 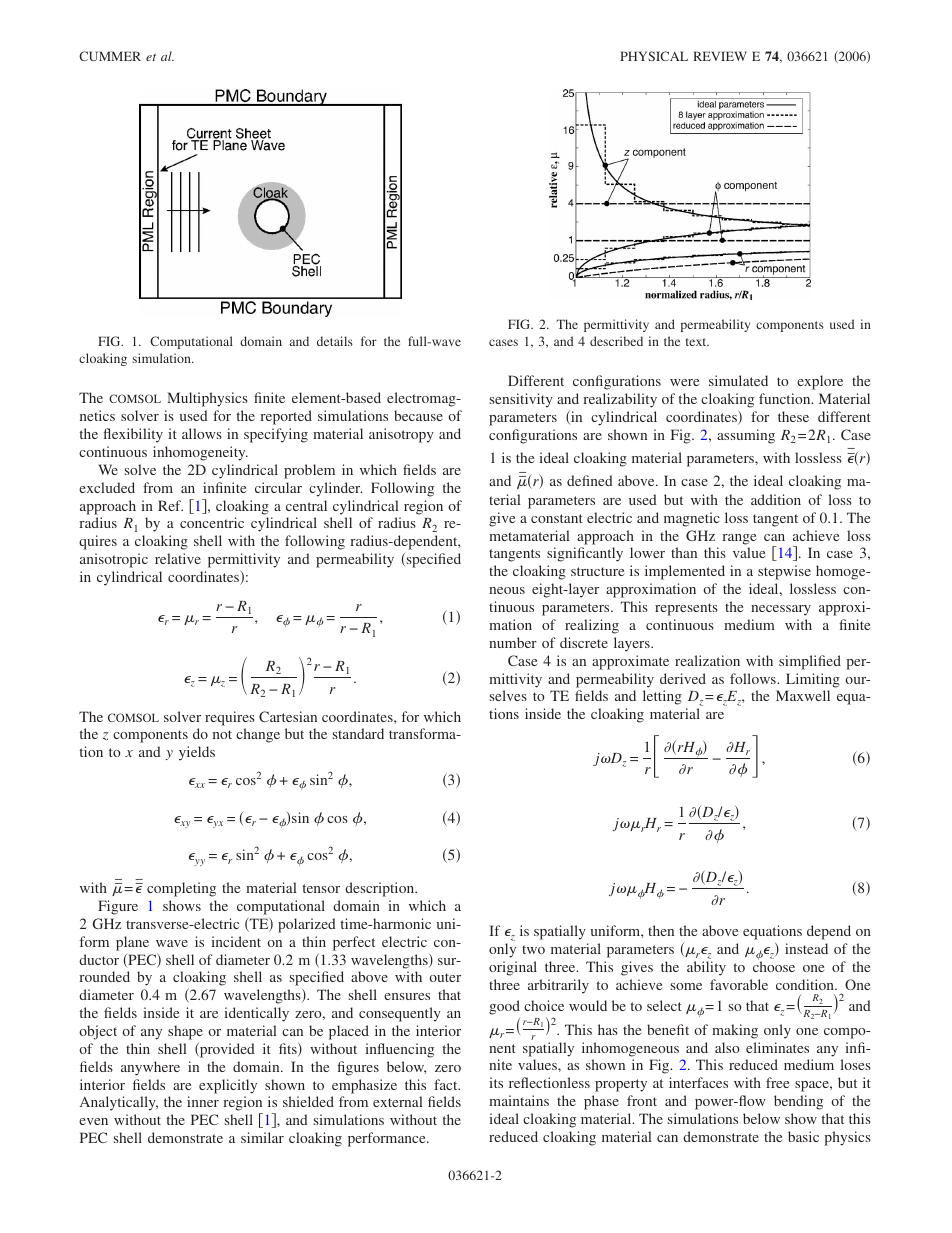 What do you see at coordinates (178, 558) in the screenshot?
I see `relative` at bounding box center [178, 558].
